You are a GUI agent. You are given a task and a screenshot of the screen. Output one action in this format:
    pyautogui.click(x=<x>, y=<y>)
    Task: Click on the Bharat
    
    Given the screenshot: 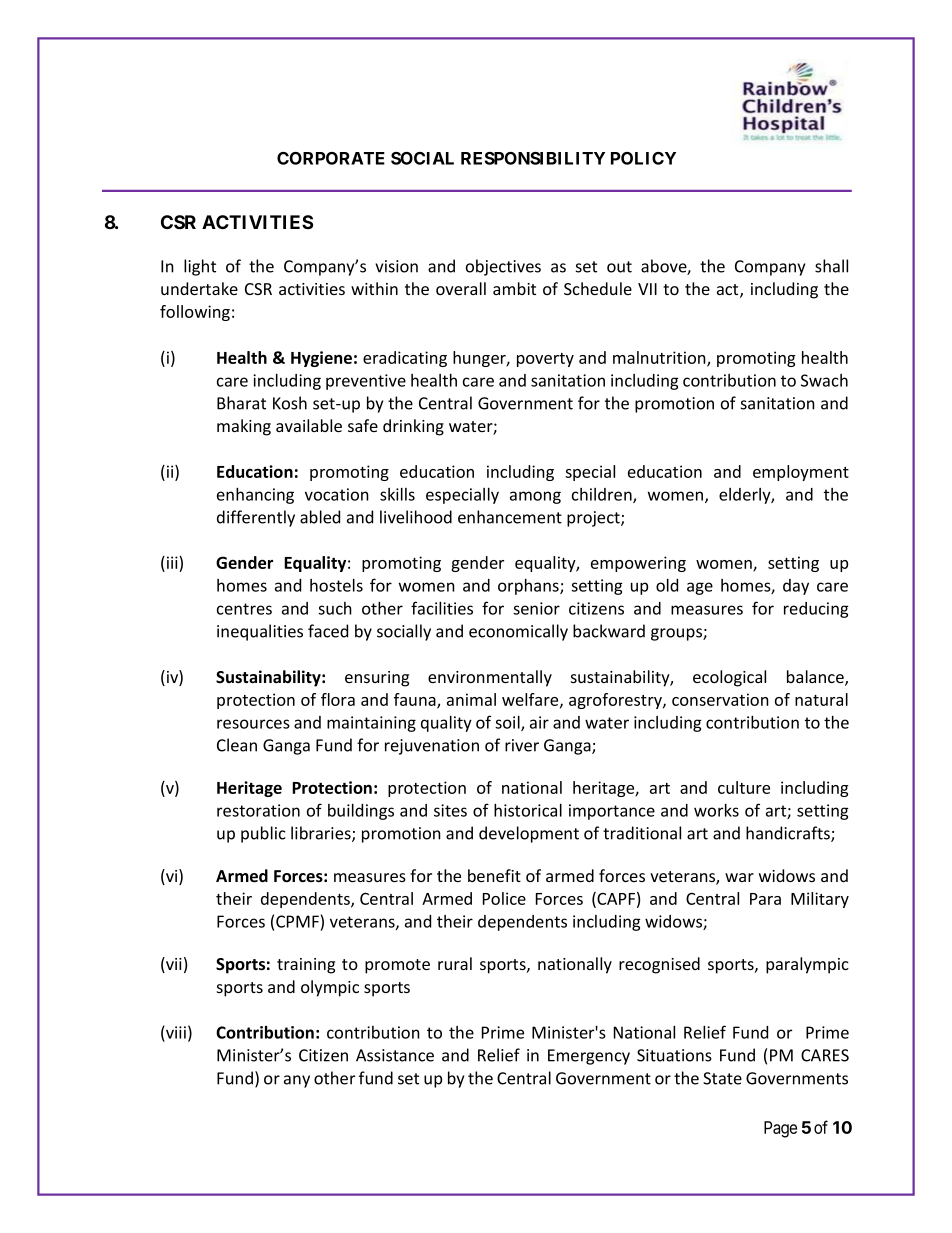 What is the action you would take?
    pyautogui.click(x=241, y=403)
